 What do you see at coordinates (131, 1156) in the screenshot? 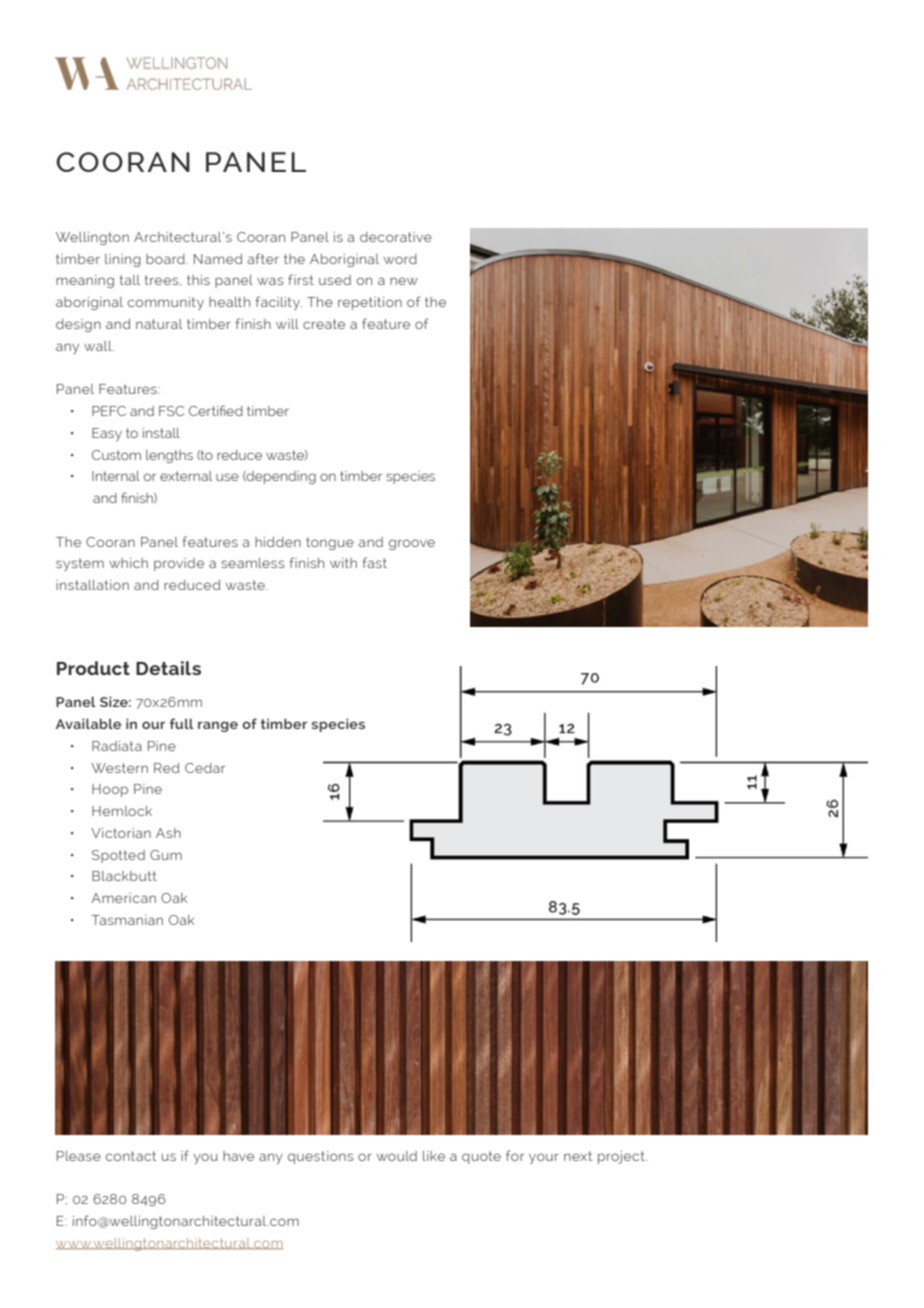
I see `contact` at bounding box center [131, 1156].
